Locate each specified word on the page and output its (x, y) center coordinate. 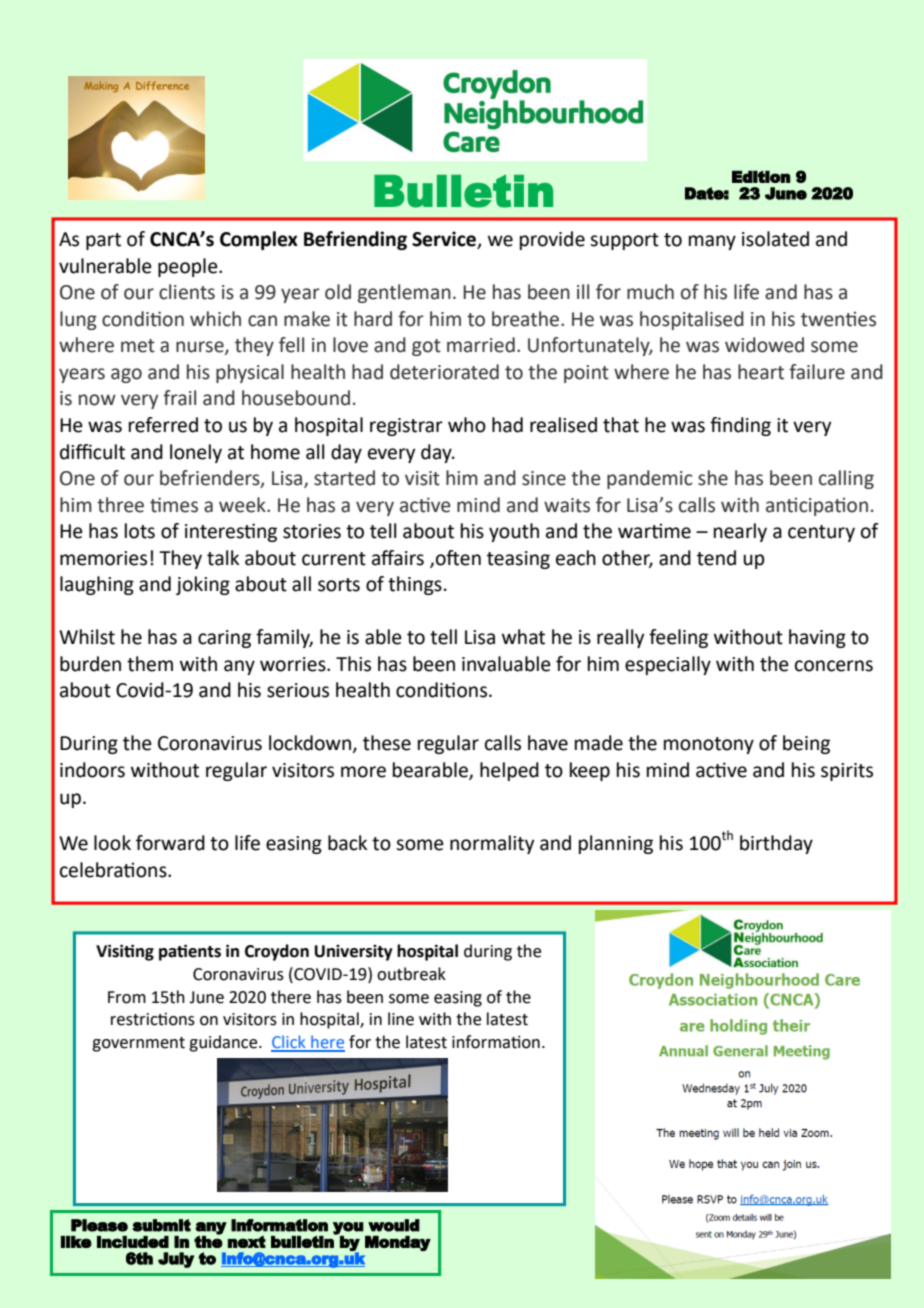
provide (552, 240)
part (103, 241)
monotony (709, 745)
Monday (398, 1243)
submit (161, 1225)
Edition (761, 176)
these (387, 743)
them (150, 664)
